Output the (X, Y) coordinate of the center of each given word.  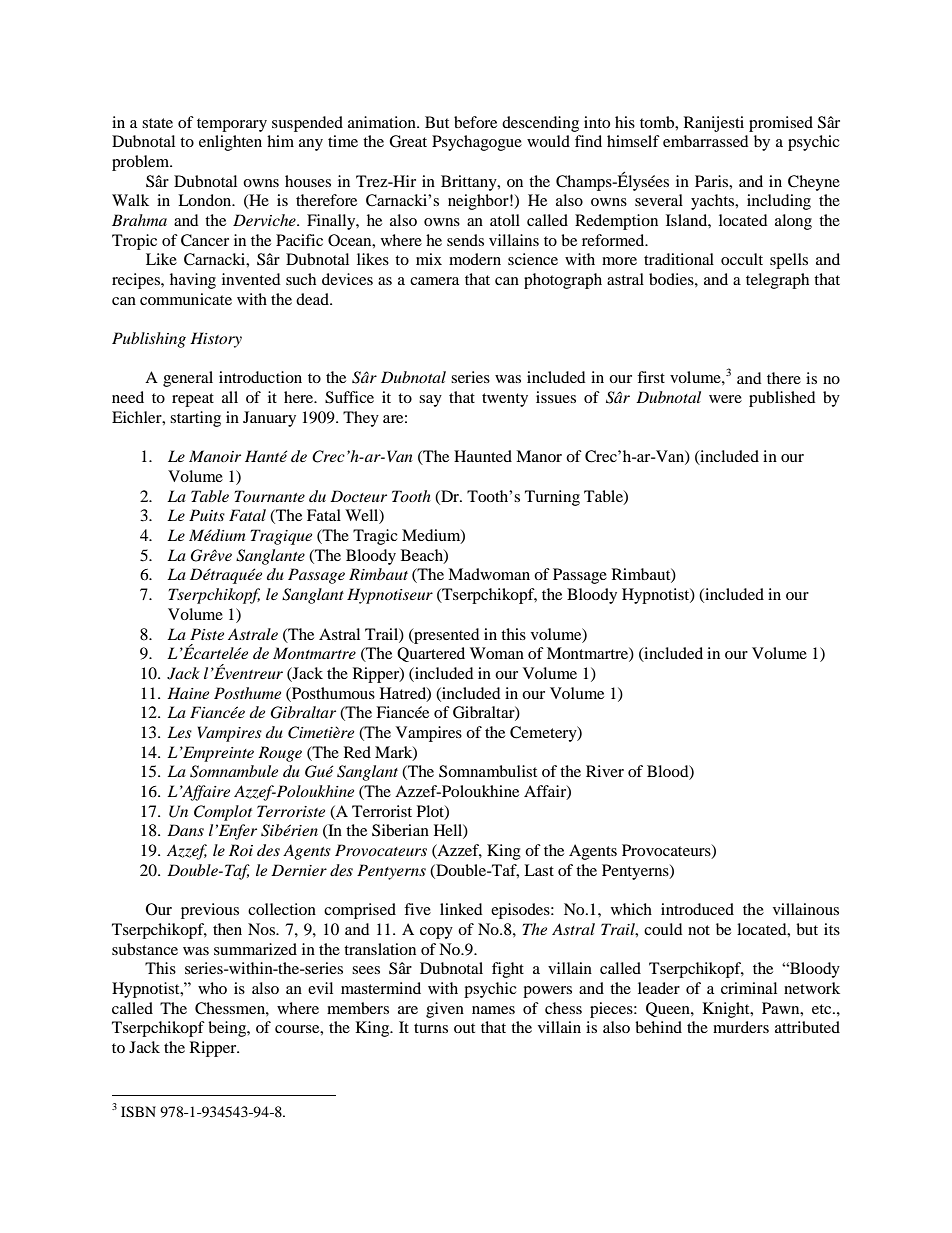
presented (446, 636)
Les (179, 732)
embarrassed (706, 141)
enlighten (230, 143)
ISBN (138, 1112)
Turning (552, 498)
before (475, 122)
